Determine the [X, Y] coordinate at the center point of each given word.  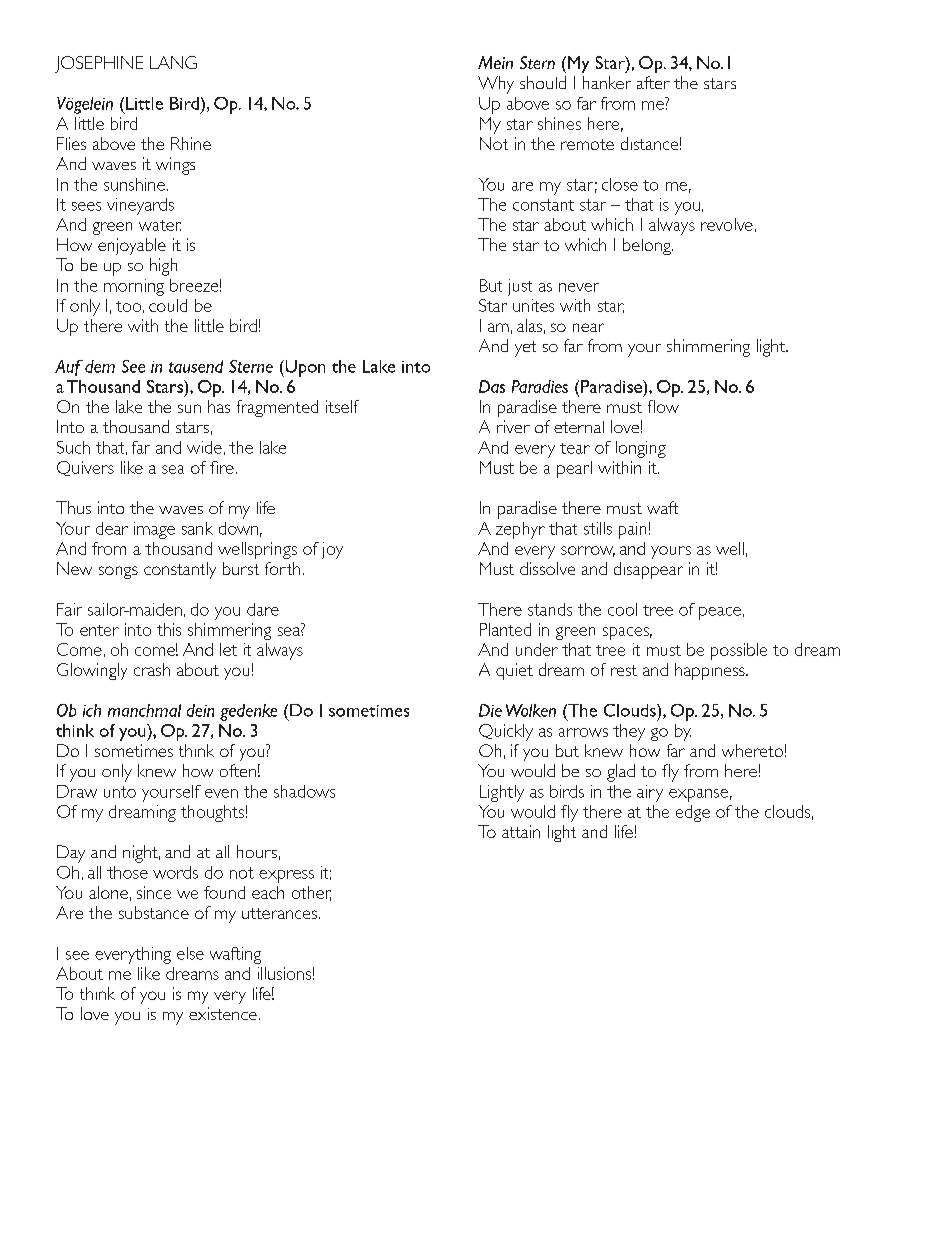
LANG [173, 62]
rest [624, 670]
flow [663, 406]
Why [496, 85]
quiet [514, 671]
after [653, 82]
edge [693, 813]
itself [342, 406]
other [311, 893]
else [190, 953]
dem [100, 366]
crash [152, 669]
